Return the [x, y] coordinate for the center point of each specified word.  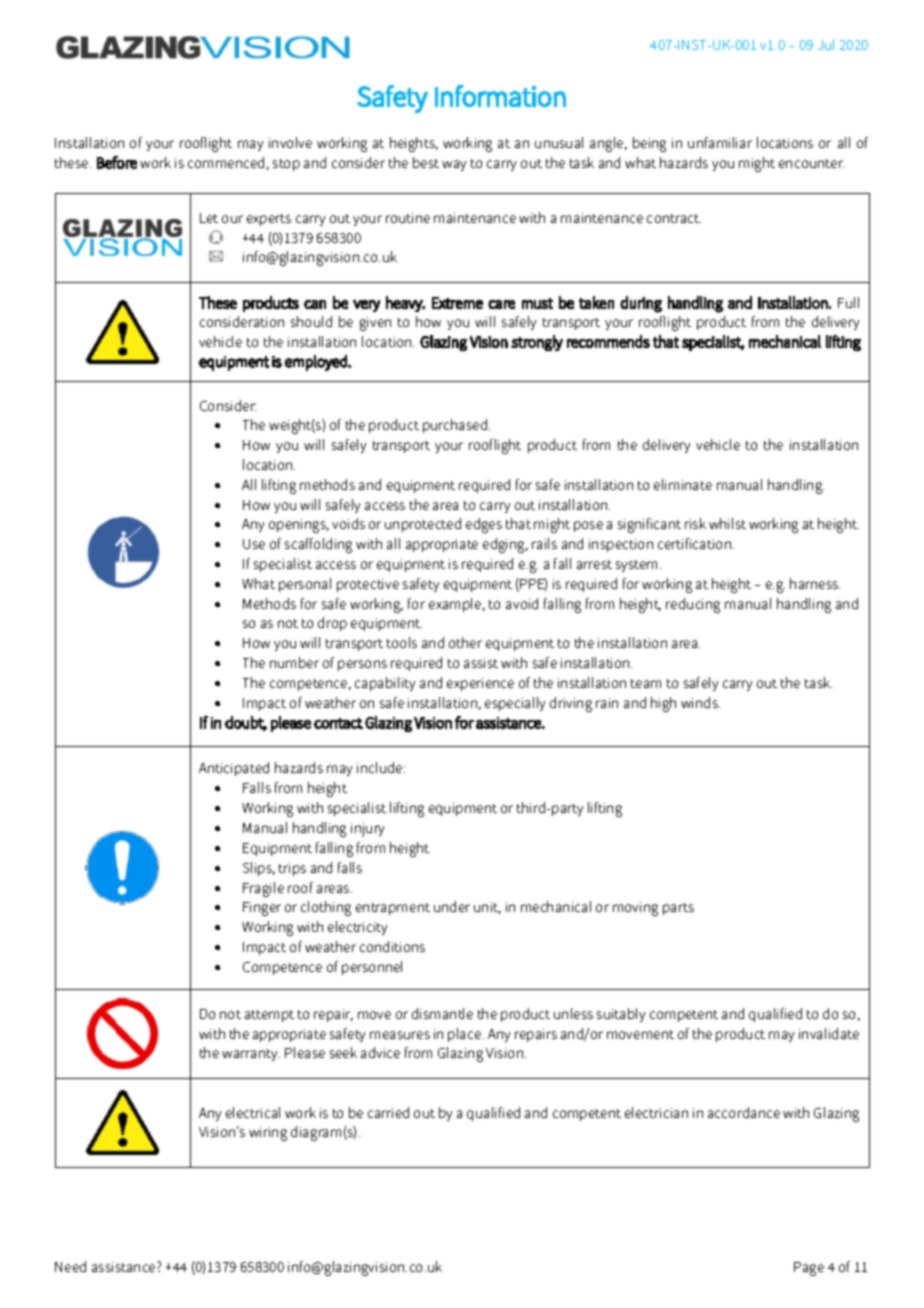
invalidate [829, 1033]
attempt [269, 1016]
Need [70, 1266]
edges [484, 525]
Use [254, 544]
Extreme [457, 303]
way [454, 165]
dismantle [442, 1013]
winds [700, 702]
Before [117, 162]
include [381, 767]
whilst [727, 523]
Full [848, 302]
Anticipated [234, 769]
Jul [826, 44]
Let [209, 218]
